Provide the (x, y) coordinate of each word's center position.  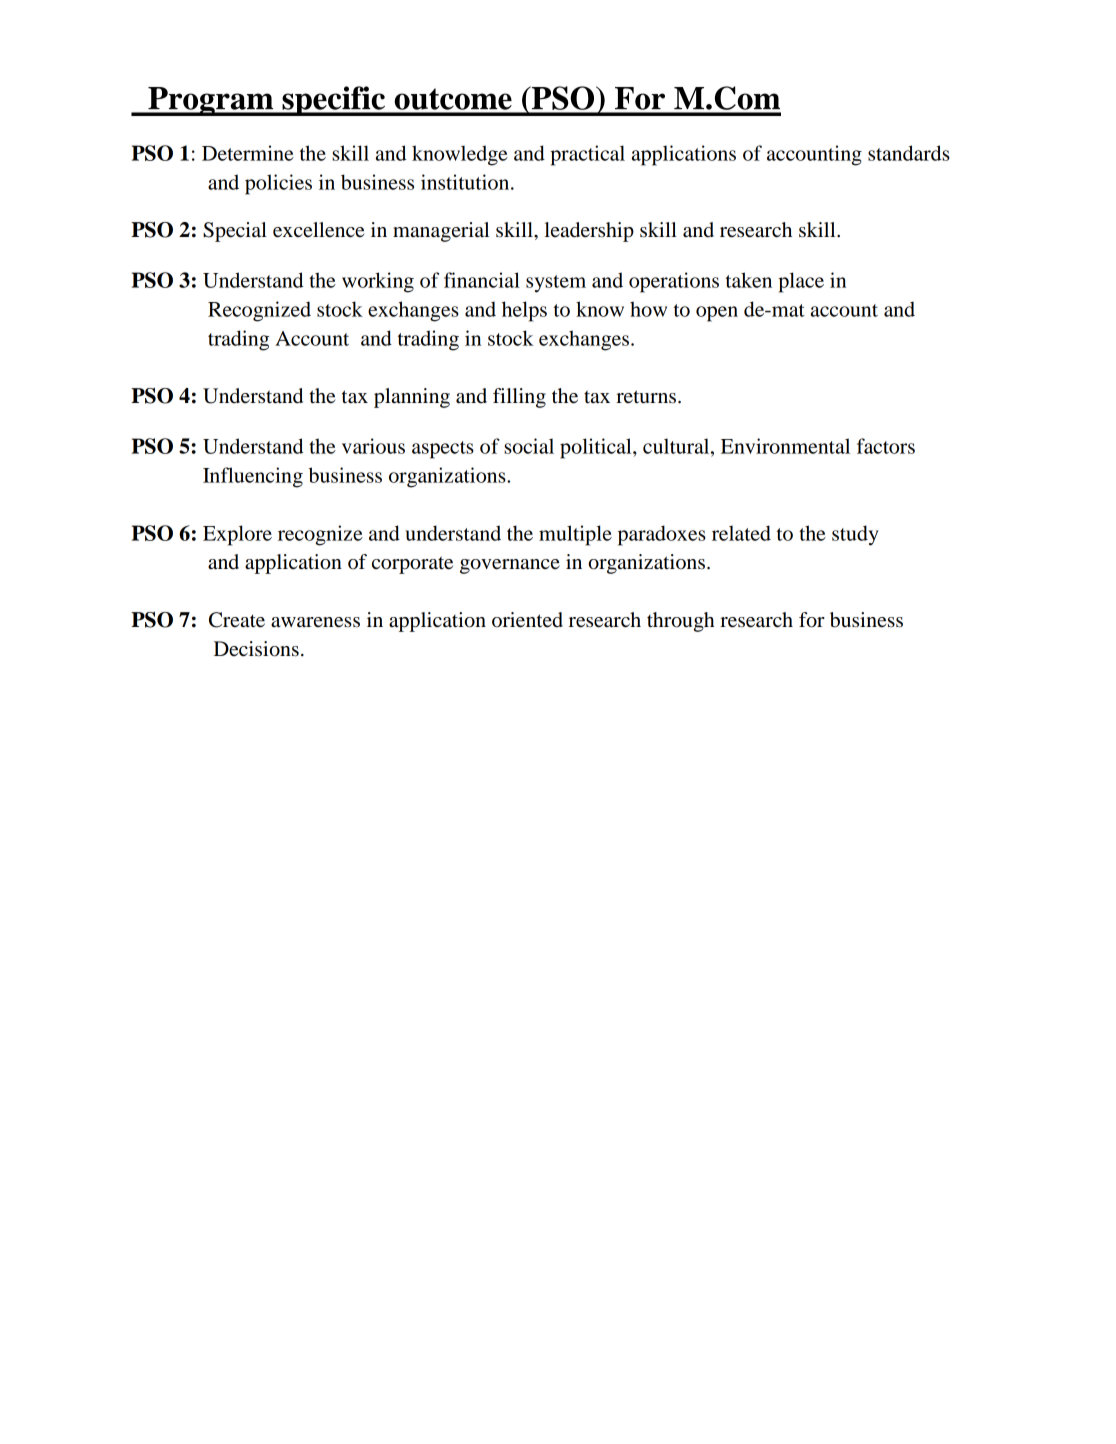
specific (334, 101)
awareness (315, 622)
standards (909, 153)
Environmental (785, 446)
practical (587, 155)
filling (519, 398)
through (680, 622)
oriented (527, 620)
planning (412, 398)
